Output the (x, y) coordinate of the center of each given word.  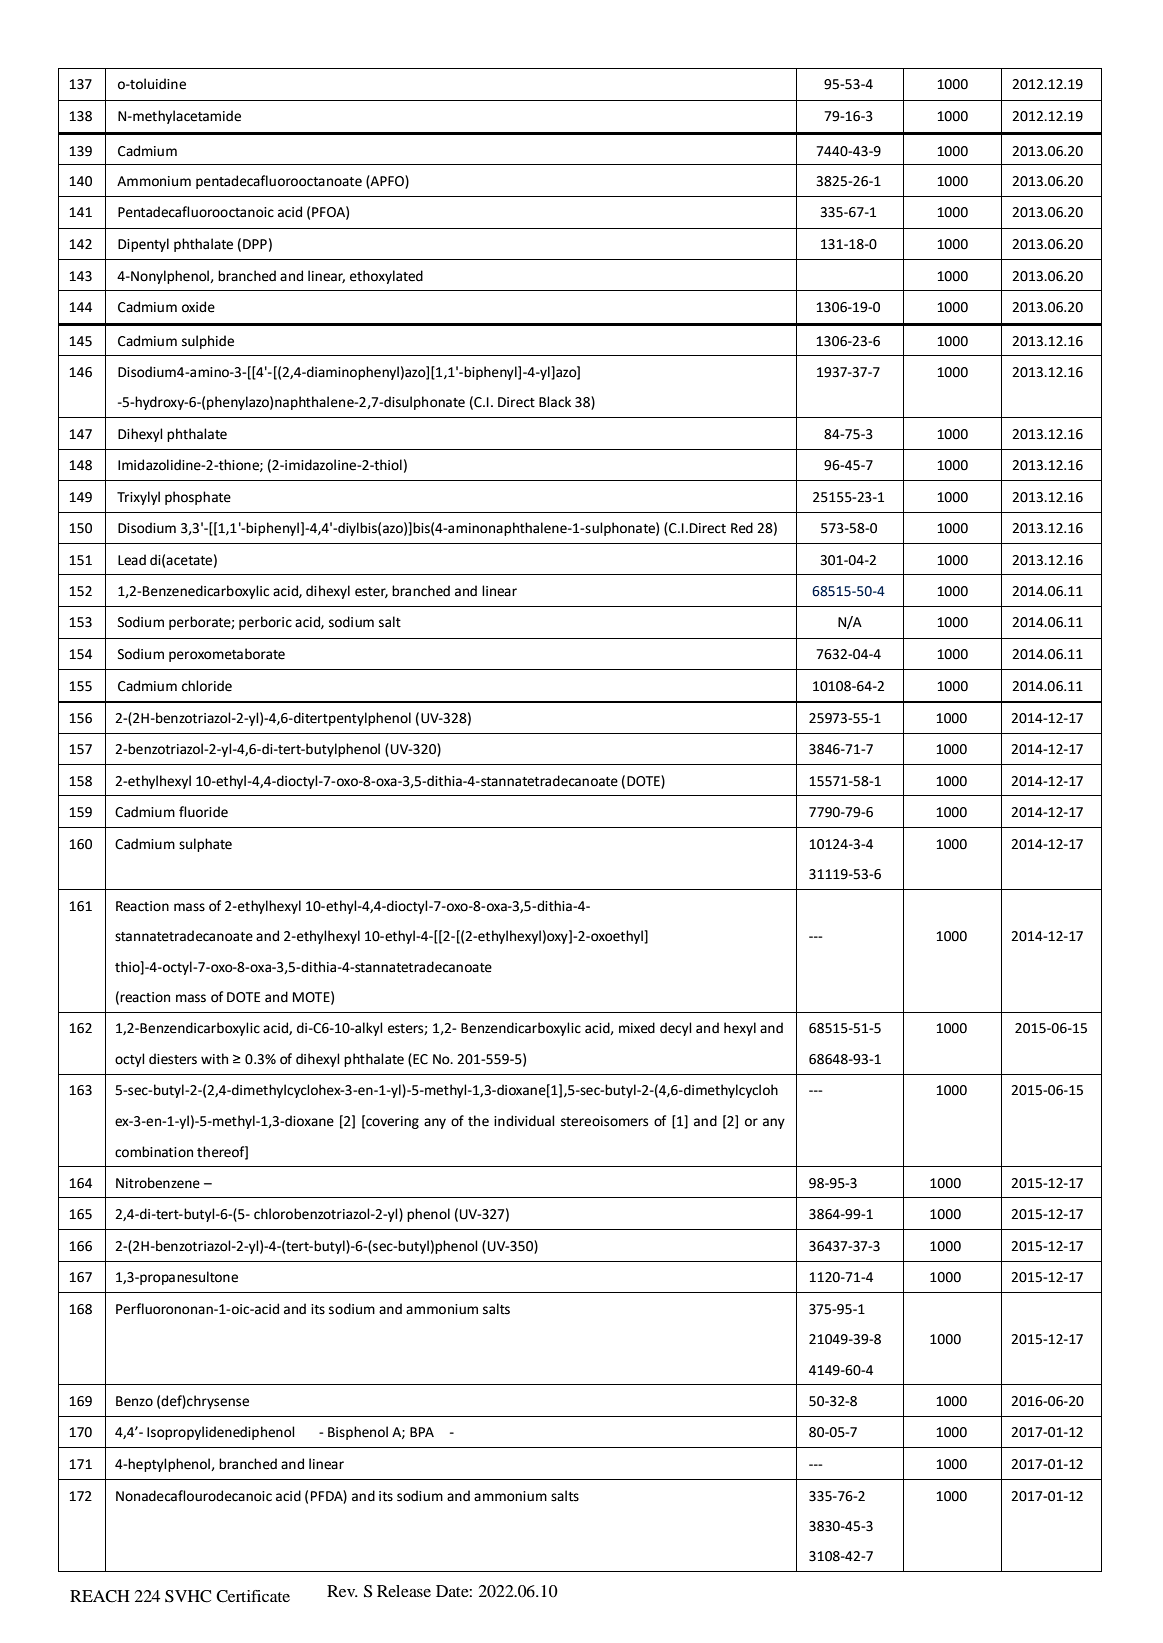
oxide (198, 307)
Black (555, 402)
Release (404, 1591)
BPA (422, 1432)
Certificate (253, 1596)
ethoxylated (386, 277)
